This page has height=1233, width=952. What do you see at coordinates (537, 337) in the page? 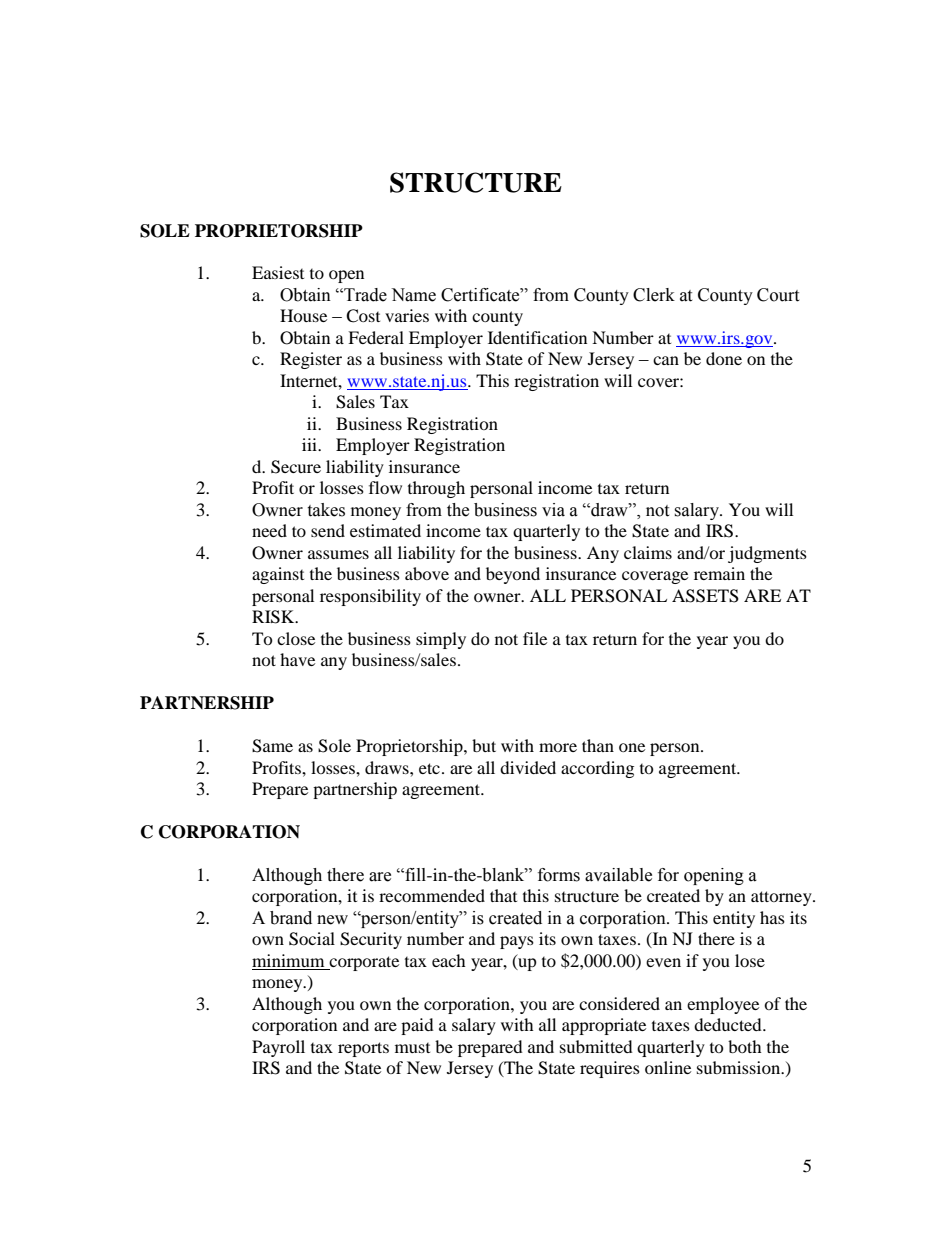
I see `Identification` at bounding box center [537, 337].
